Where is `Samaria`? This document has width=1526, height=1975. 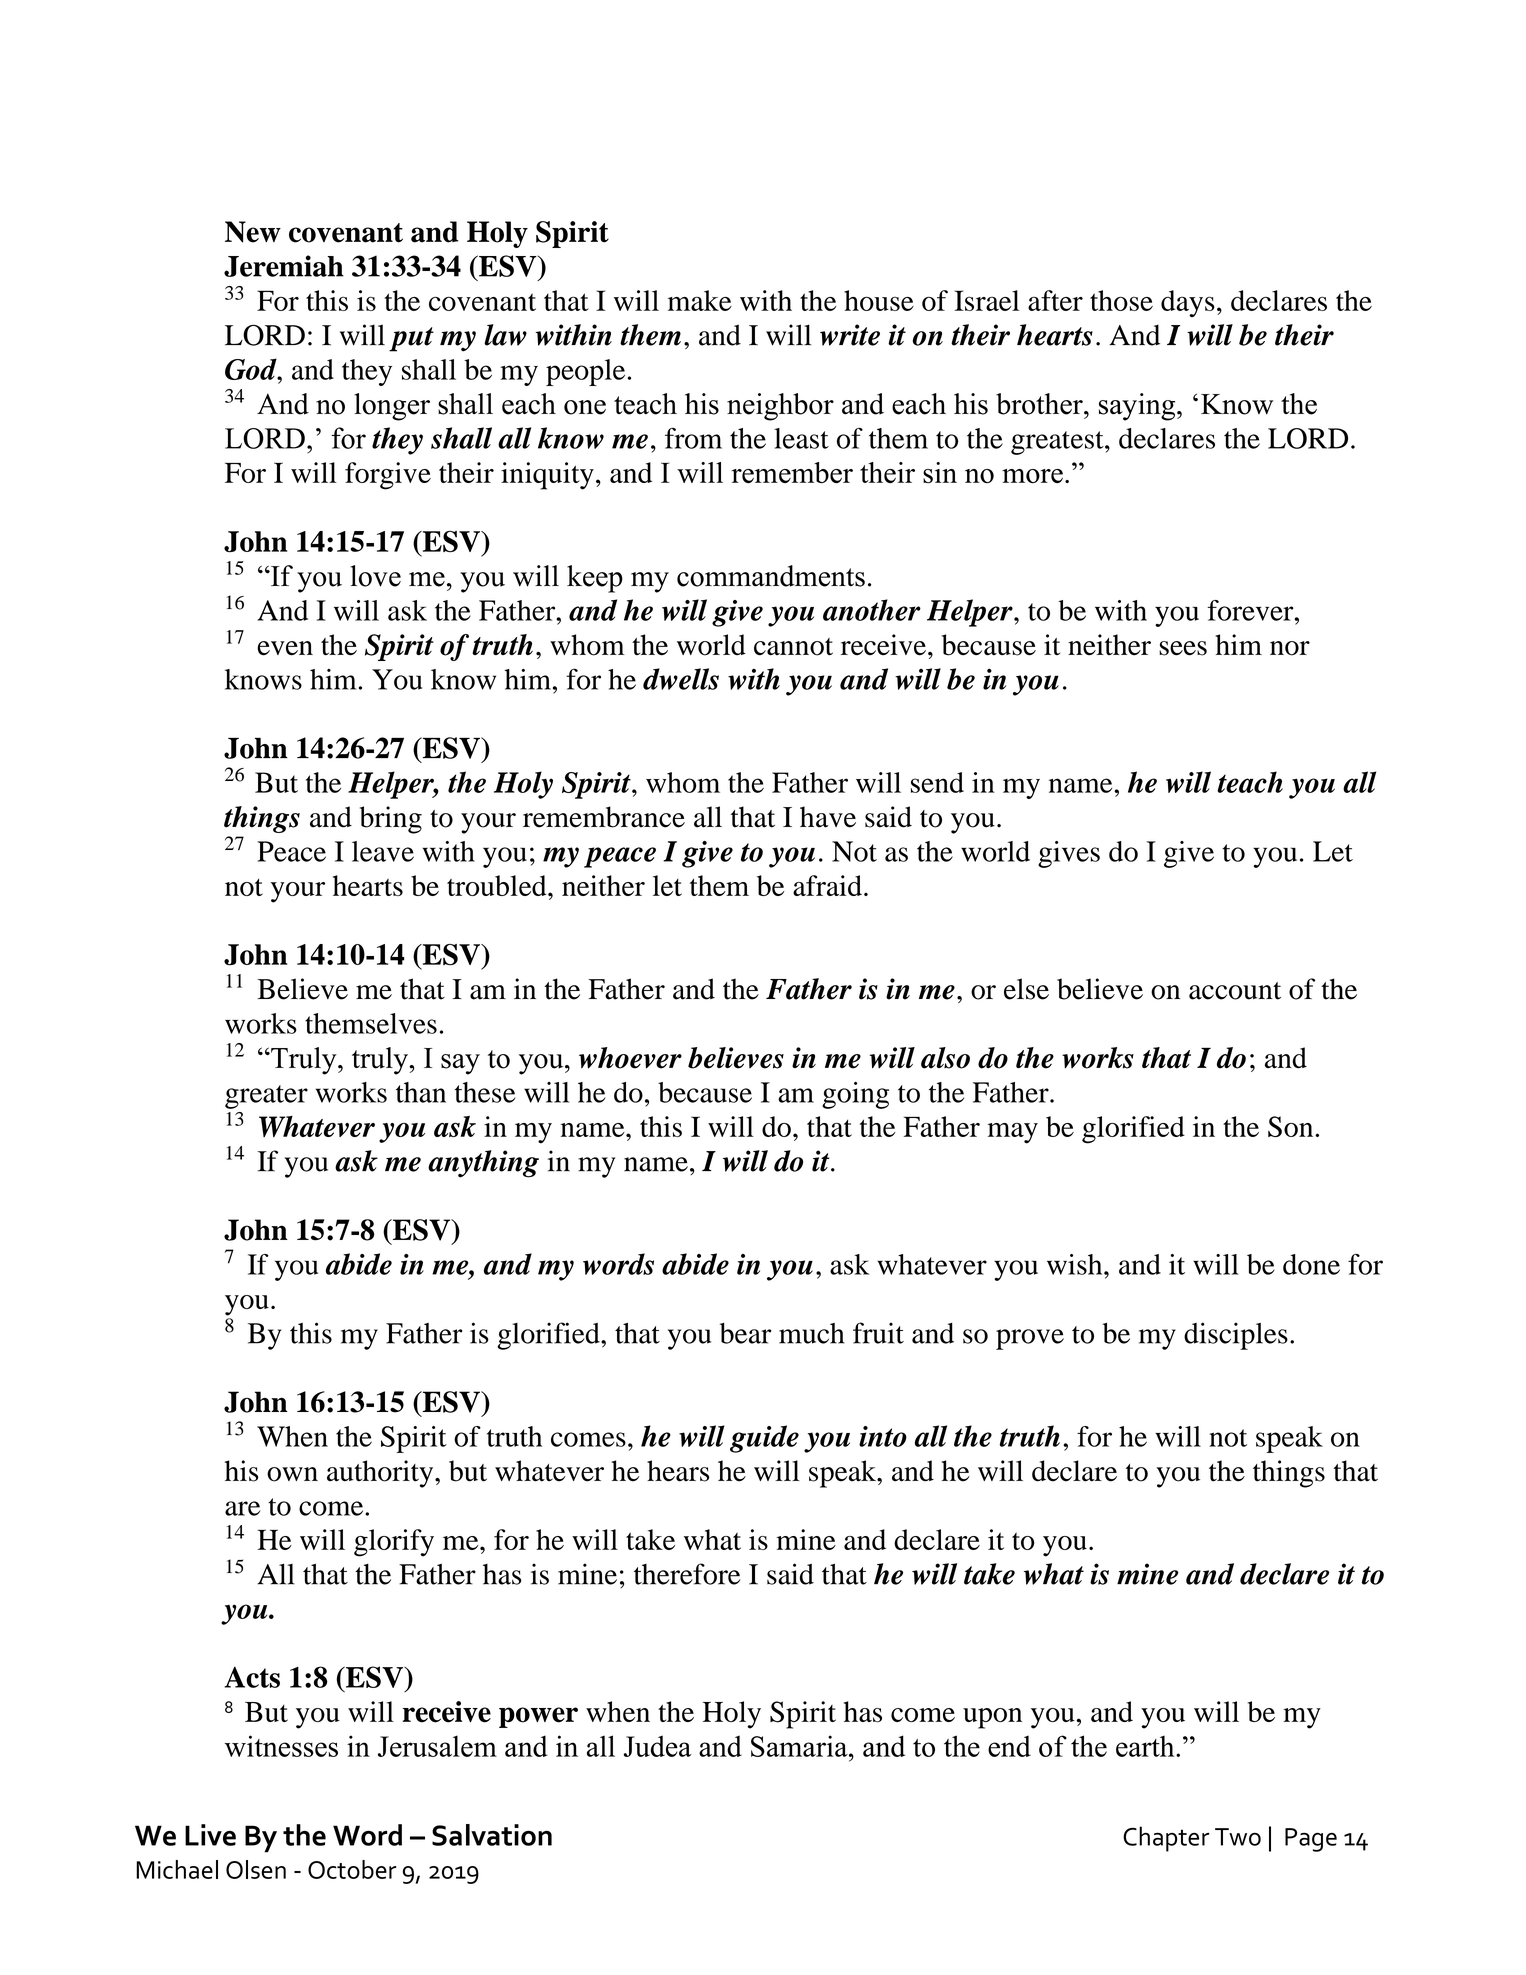
Samaria is located at coordinates (800, 1746).
